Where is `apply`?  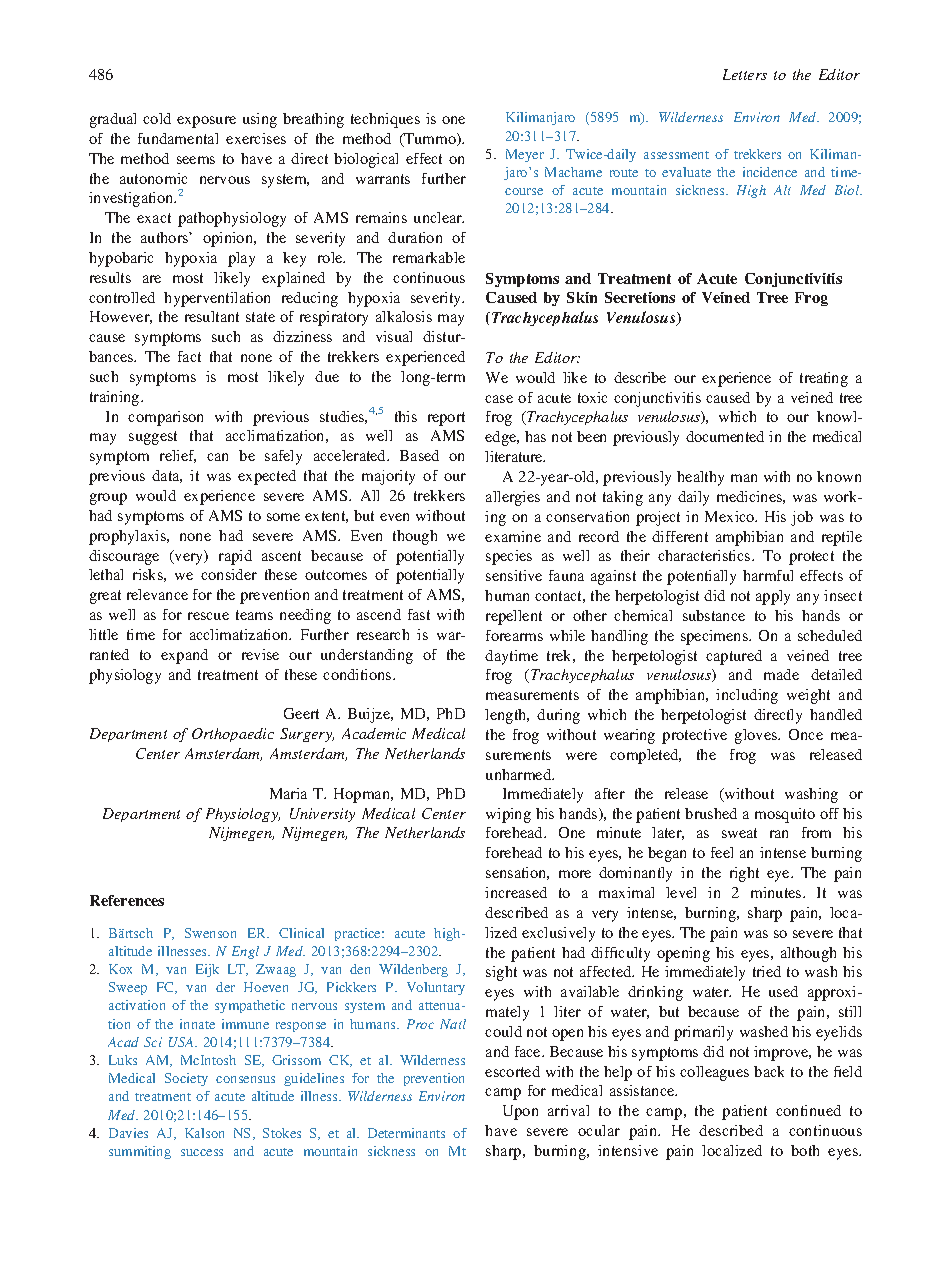 apply is located at coordinates (773, 597).
